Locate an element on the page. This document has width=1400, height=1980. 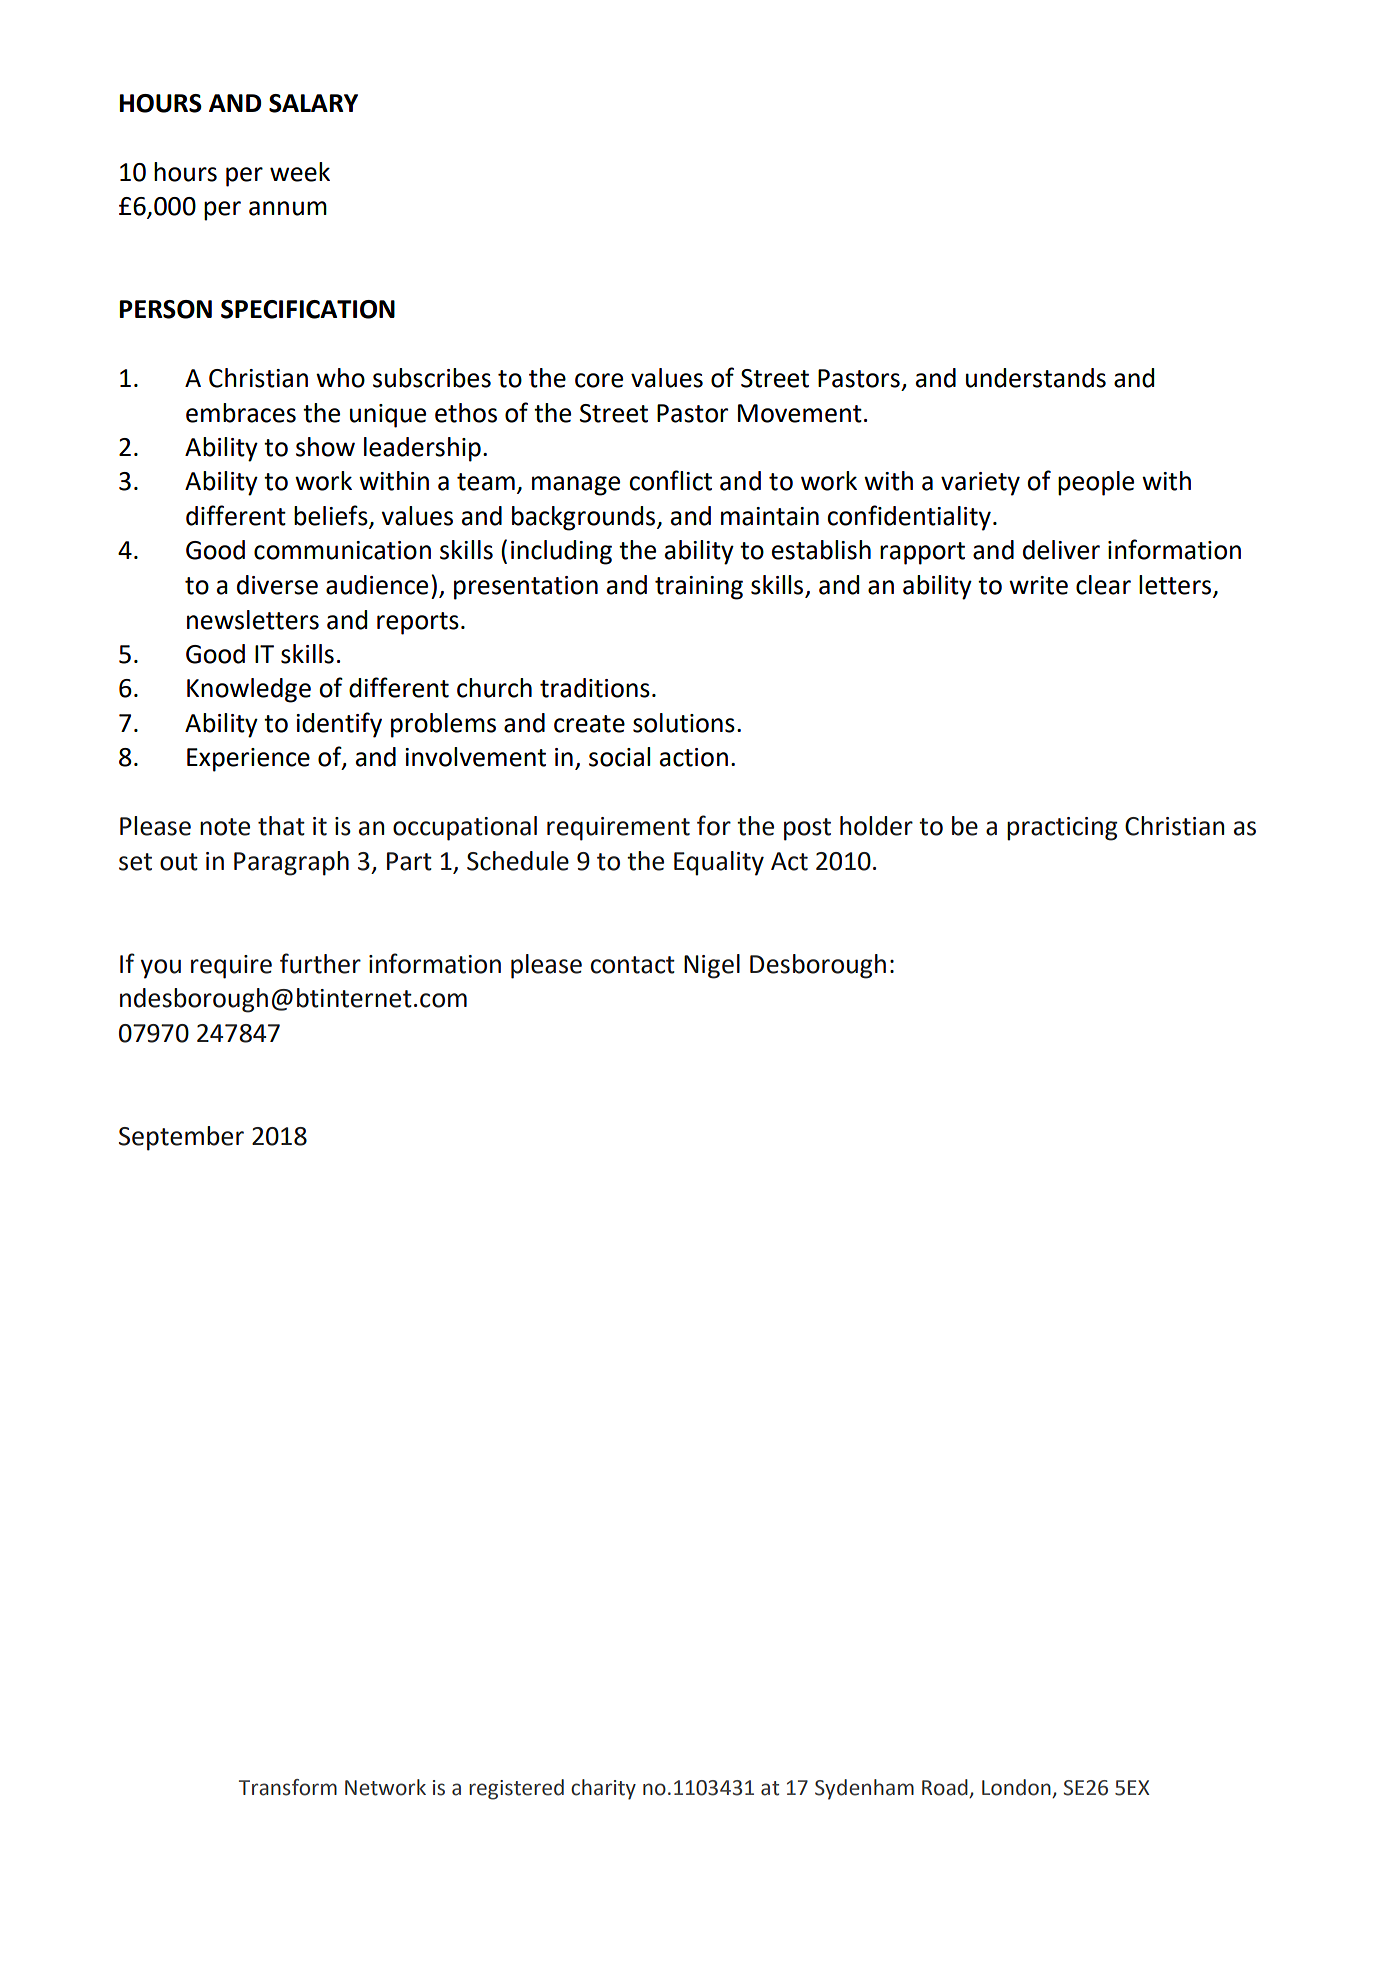
Nigel is located at coordinates (712, 966).
